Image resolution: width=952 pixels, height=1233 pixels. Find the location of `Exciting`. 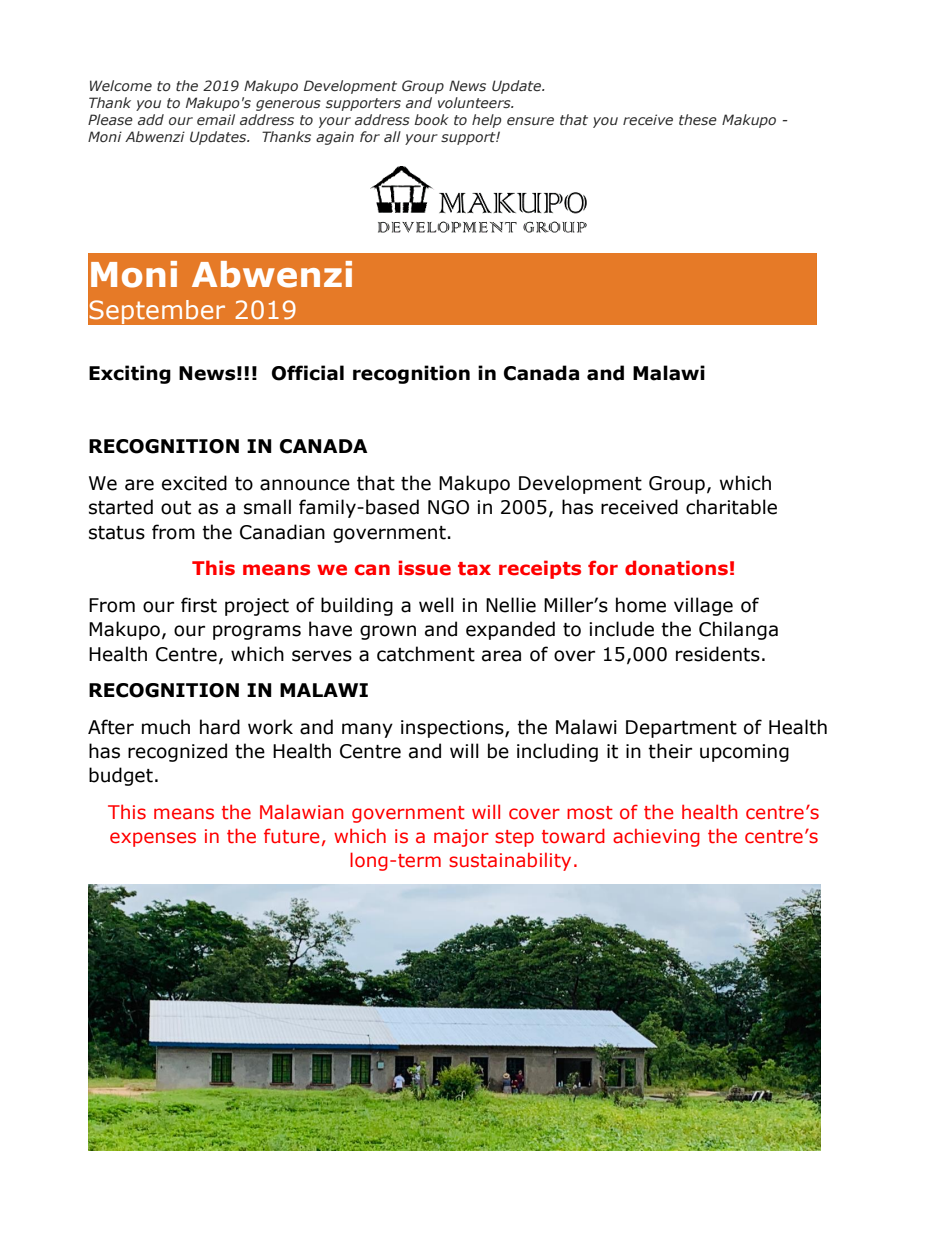

Exciting is located at coordinates (130, 374).
